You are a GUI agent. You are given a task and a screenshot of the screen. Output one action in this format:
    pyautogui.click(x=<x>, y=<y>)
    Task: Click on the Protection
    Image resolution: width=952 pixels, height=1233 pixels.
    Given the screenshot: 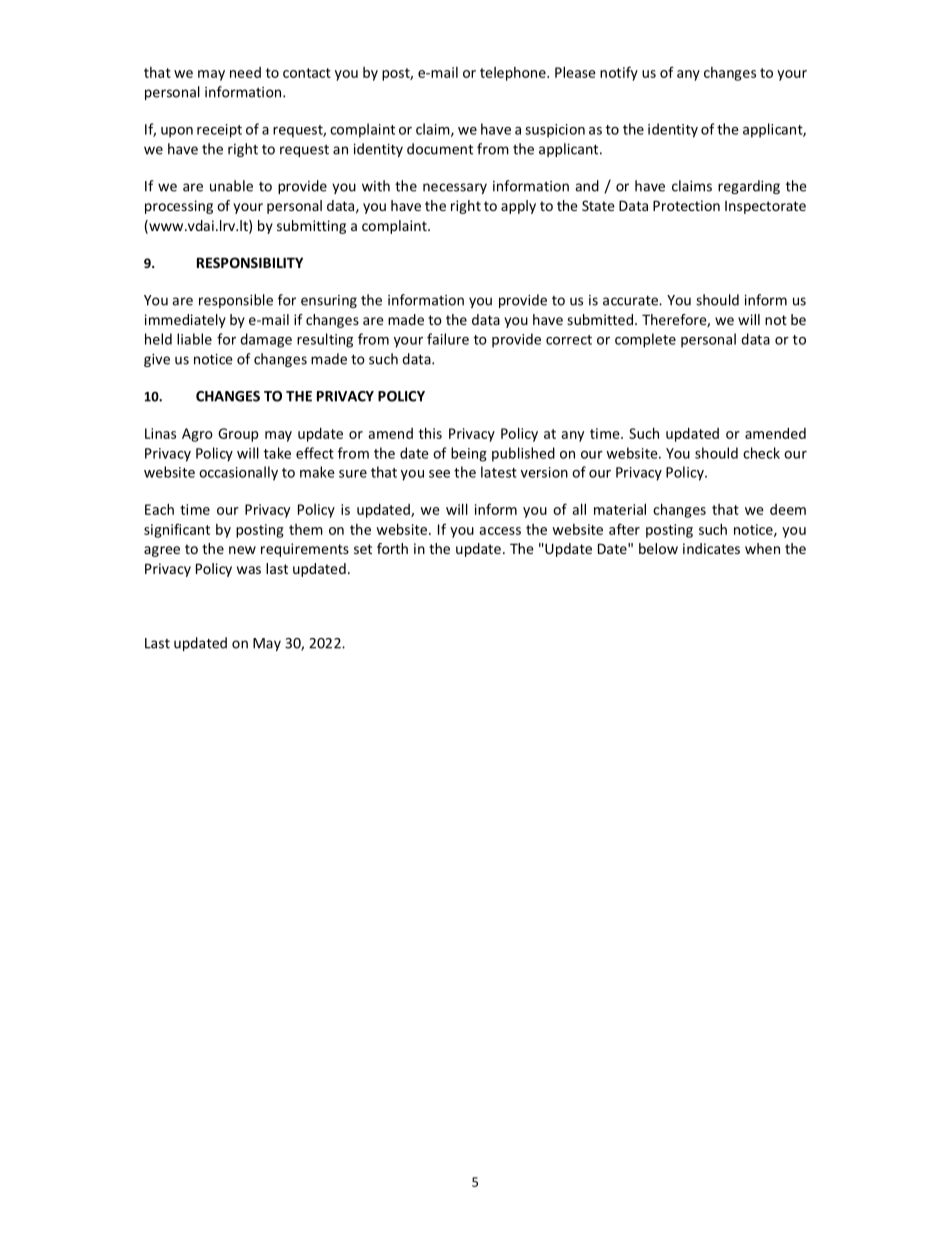 What is the action you would take?
    pyautogui.click(x=686, y=205)
